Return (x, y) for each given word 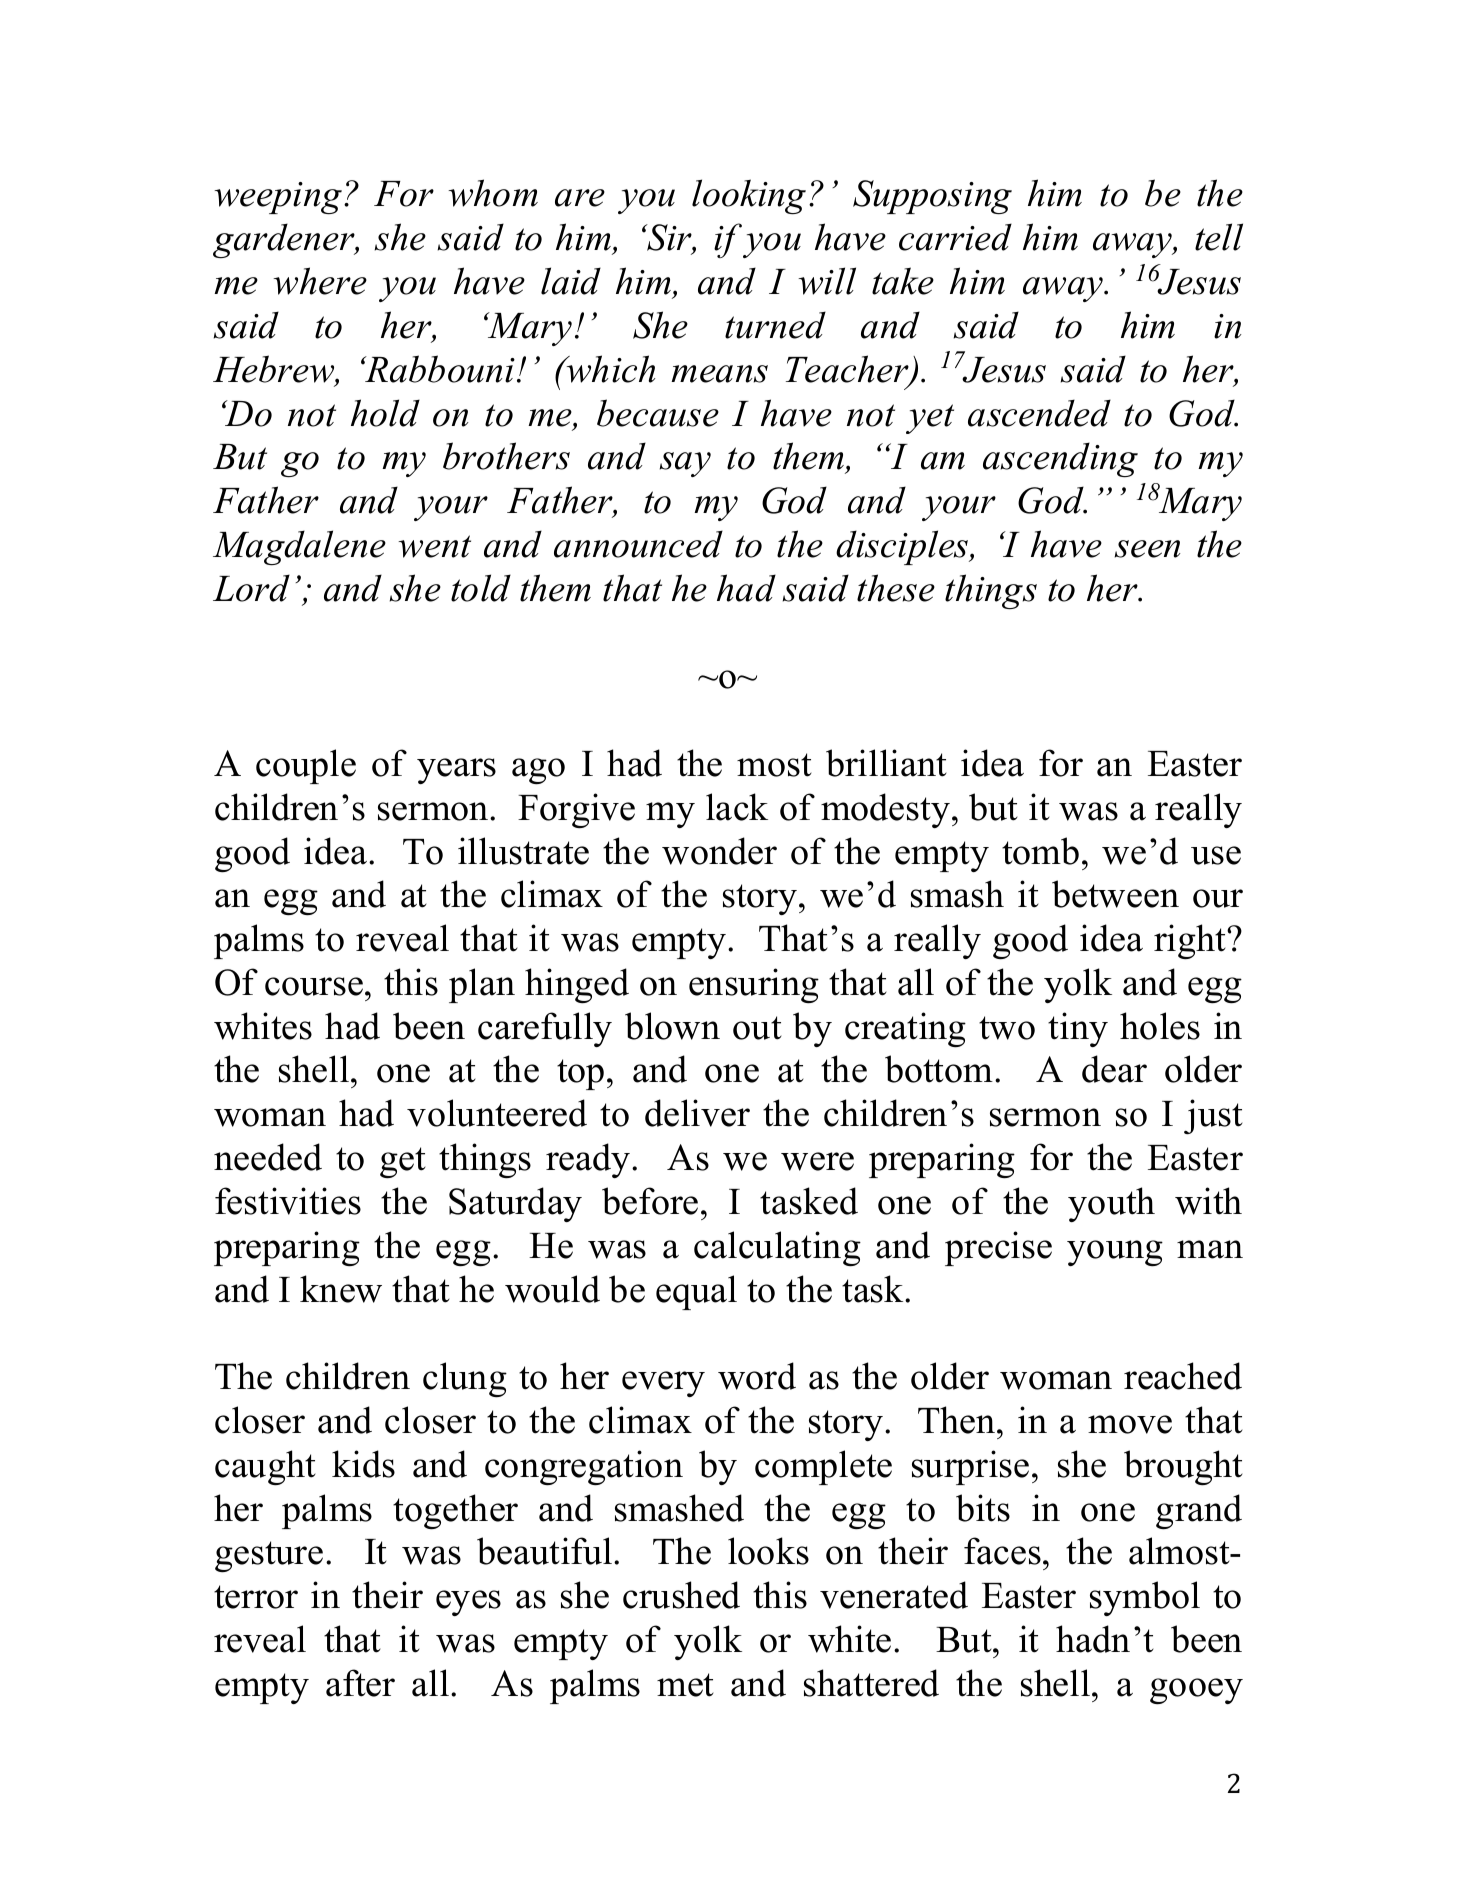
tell (1219, 237)
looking (749, 196)
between (1115, 894)
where (320, 281)
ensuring (754, 985)
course (314, 986)
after (360, 1683)
